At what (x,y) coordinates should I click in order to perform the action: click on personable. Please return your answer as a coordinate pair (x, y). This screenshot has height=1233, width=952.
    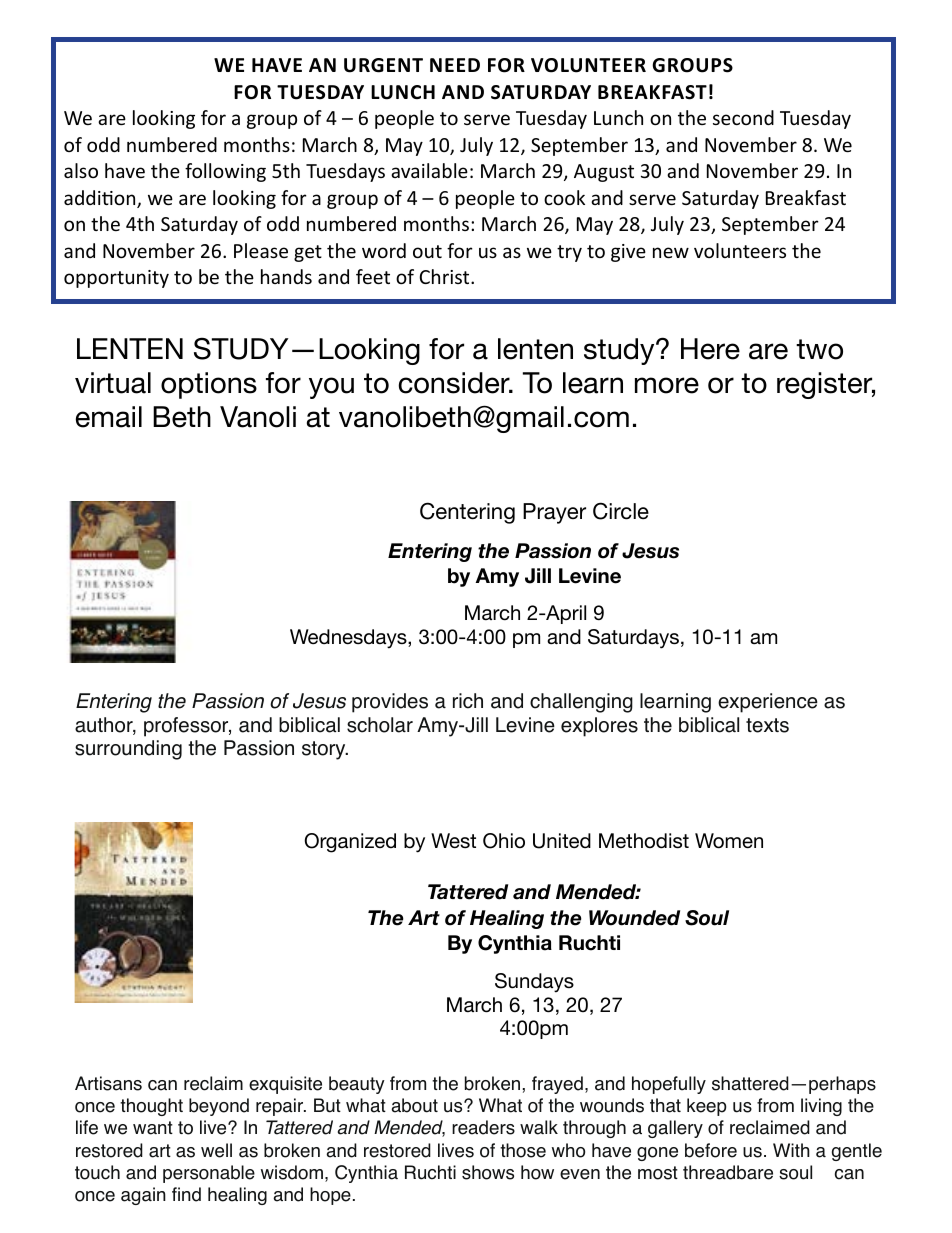
    Looking at the image, I should click on (209, 1174).
